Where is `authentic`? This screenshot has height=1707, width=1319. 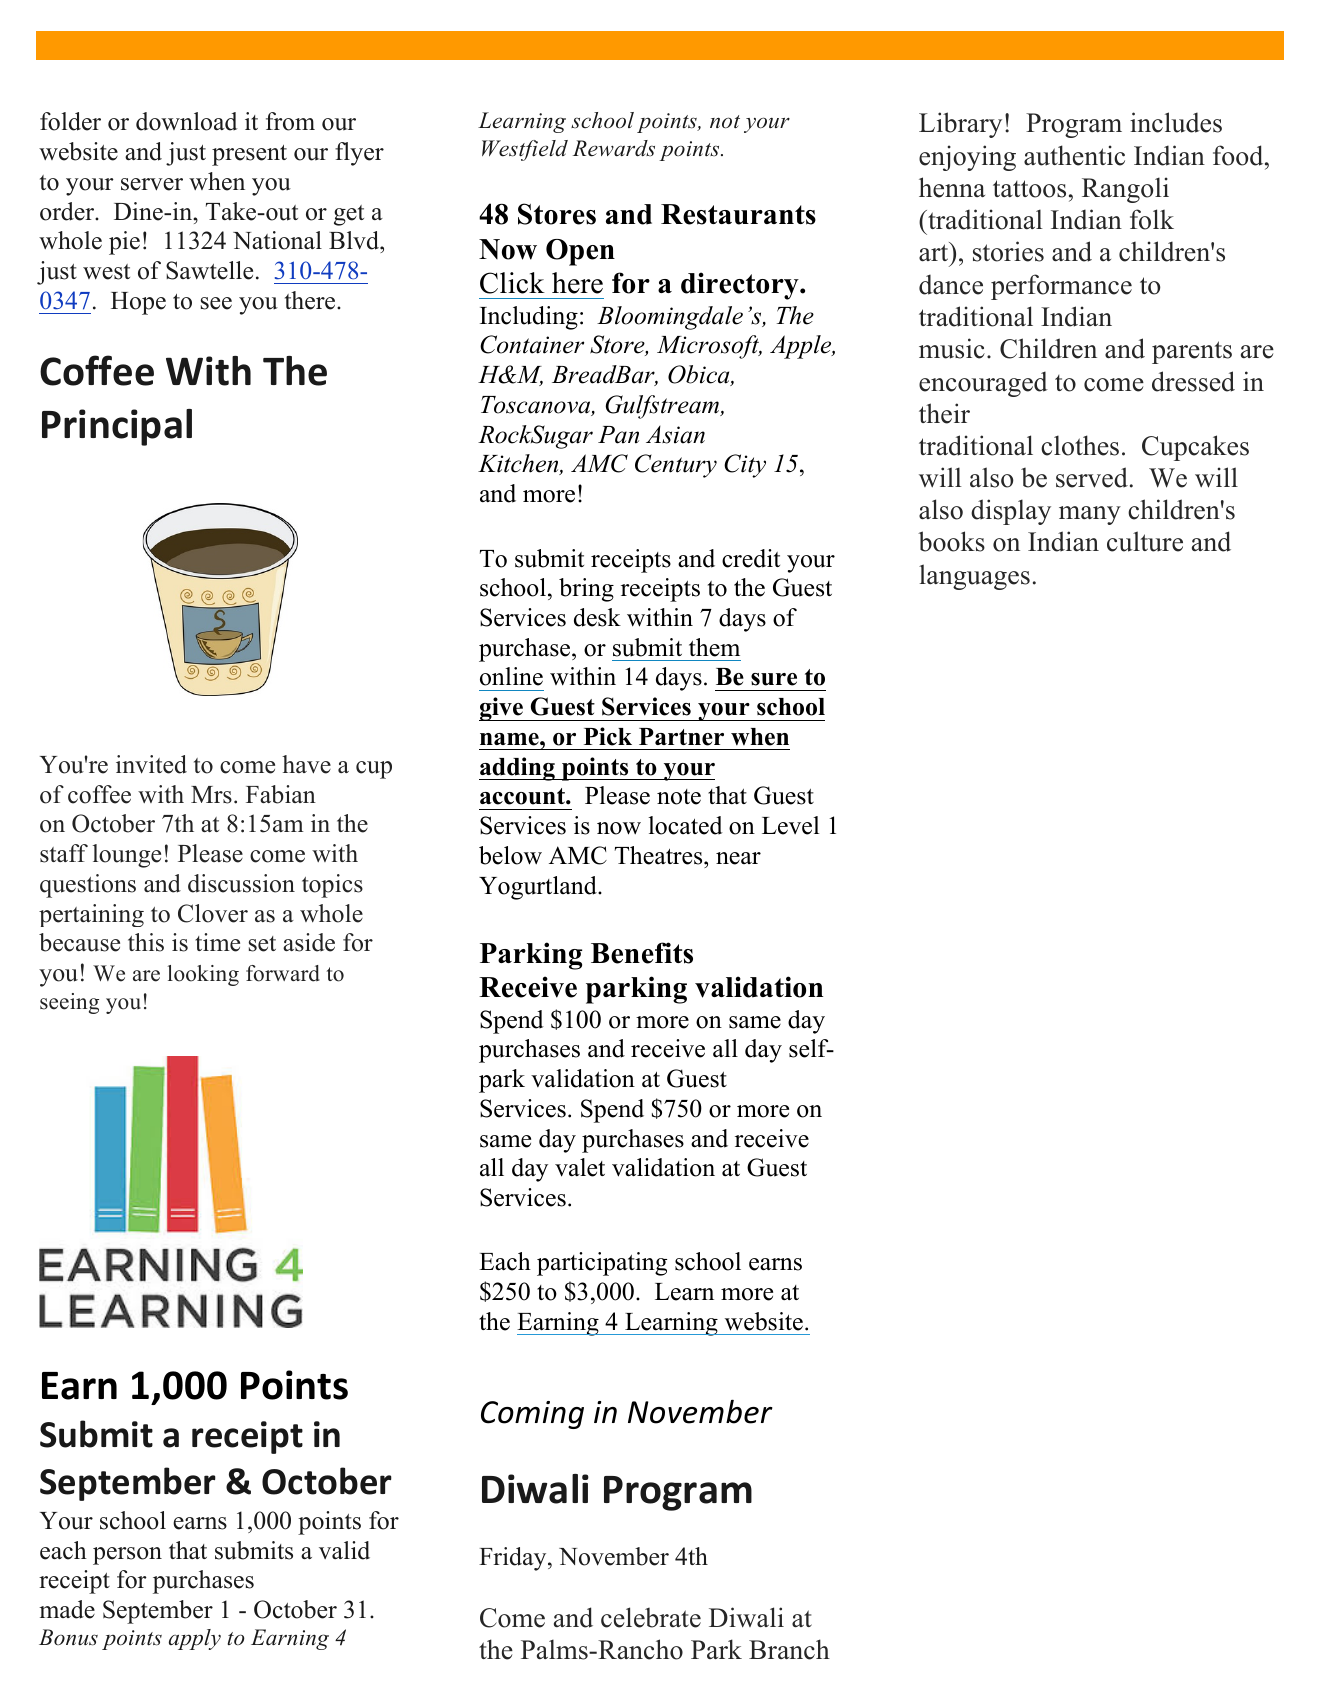 authentic is located at coordinates (1074, 155).
